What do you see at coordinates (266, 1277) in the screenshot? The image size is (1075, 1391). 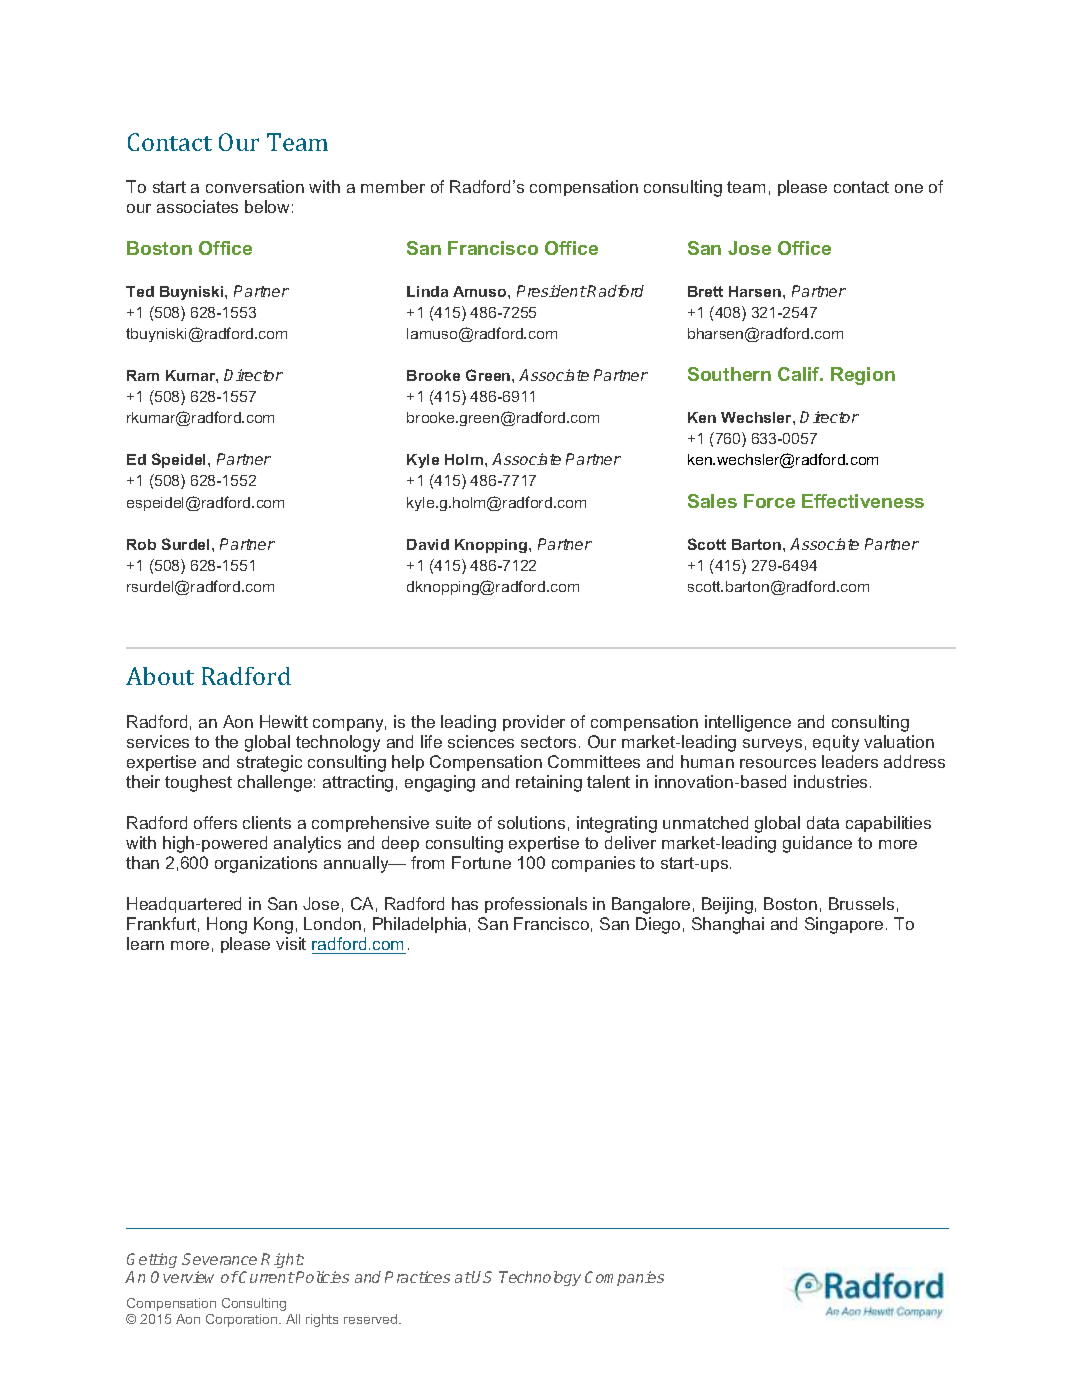 I see `Current` at bounding box center [266, 1277].
